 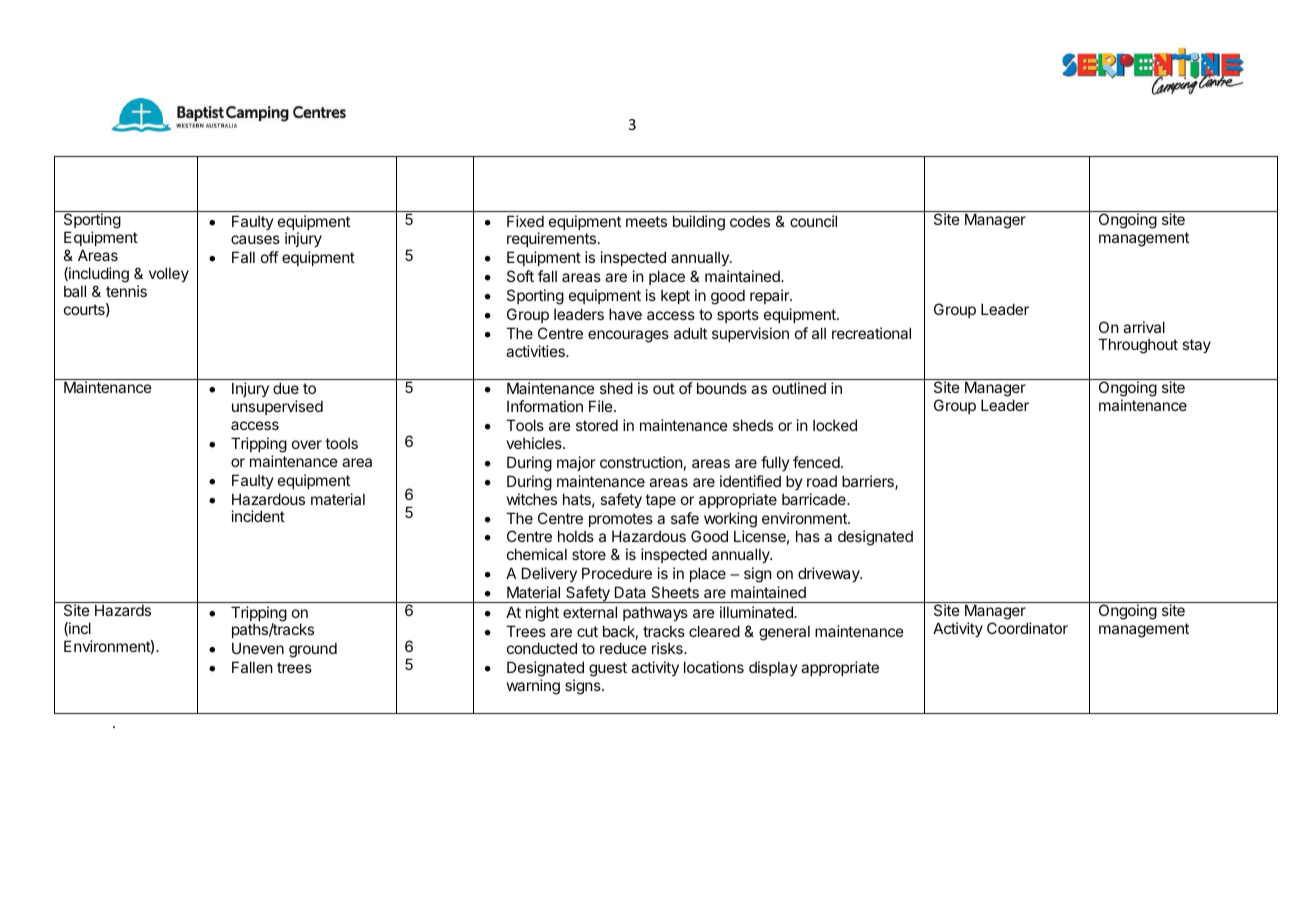 I want to click on guest, so click(x=608, y=669).
